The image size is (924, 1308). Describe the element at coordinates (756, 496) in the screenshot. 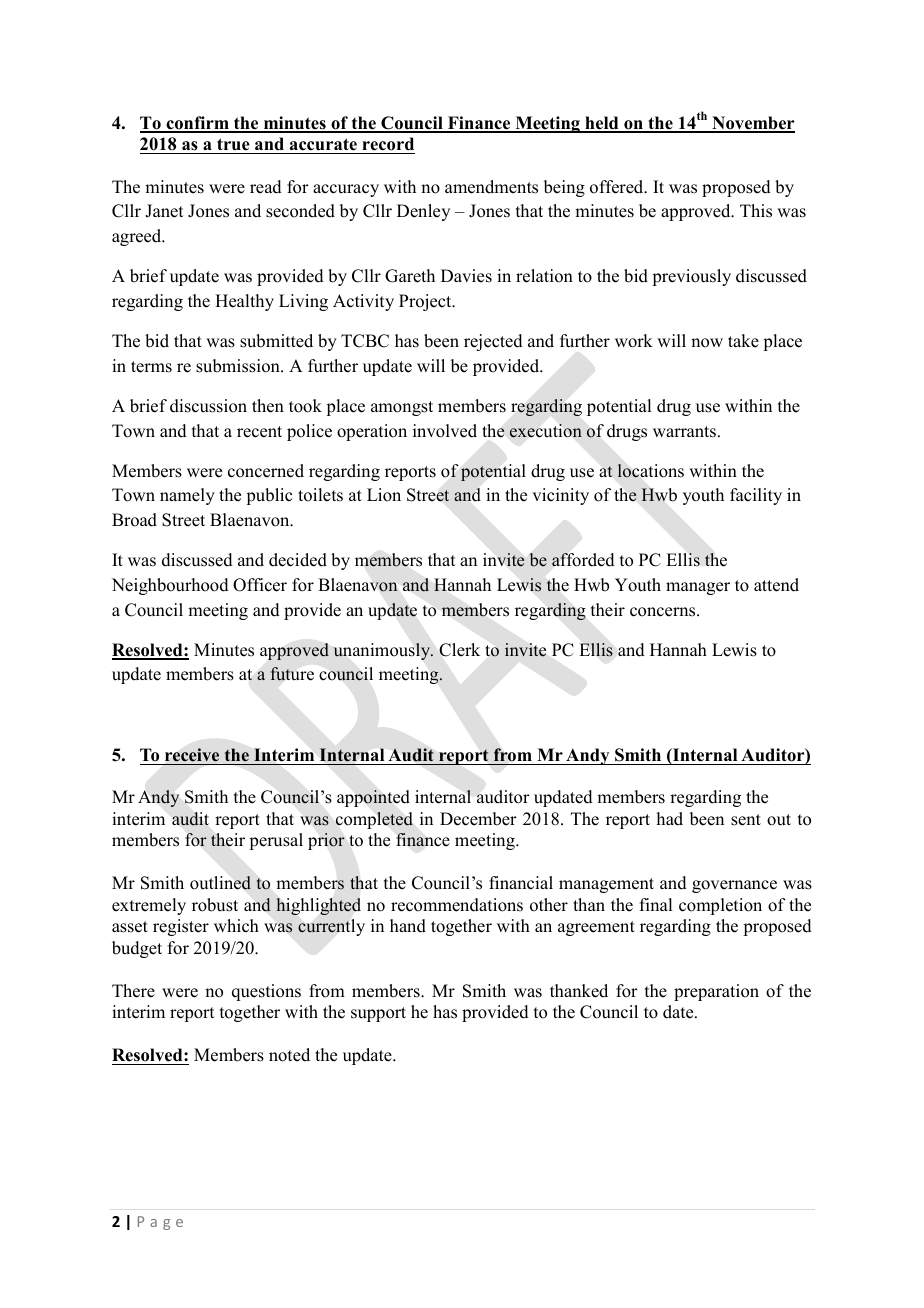

I see `facility` at that location.
